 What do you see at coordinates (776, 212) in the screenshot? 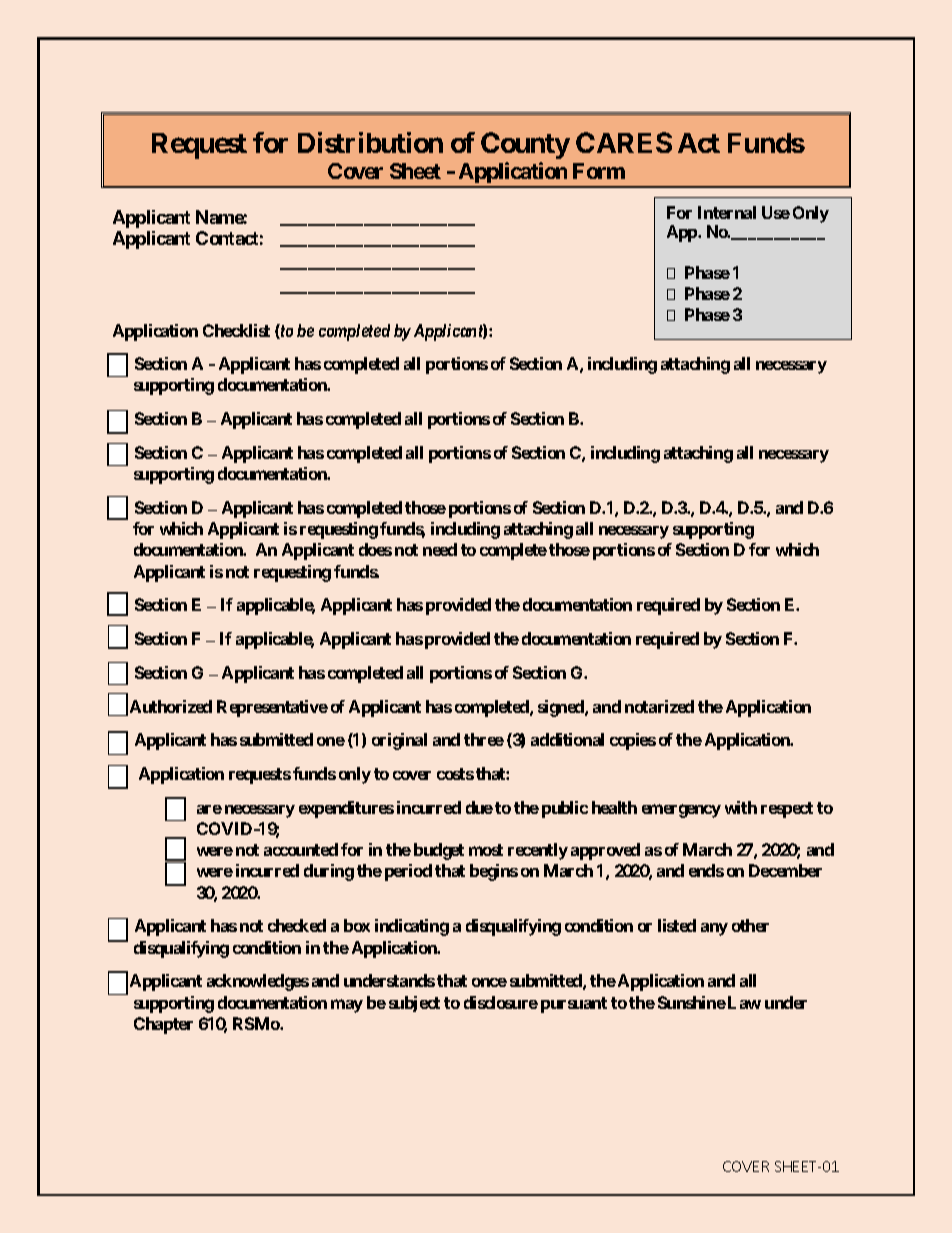
I see `Use` at bounding box center [776, 212].
